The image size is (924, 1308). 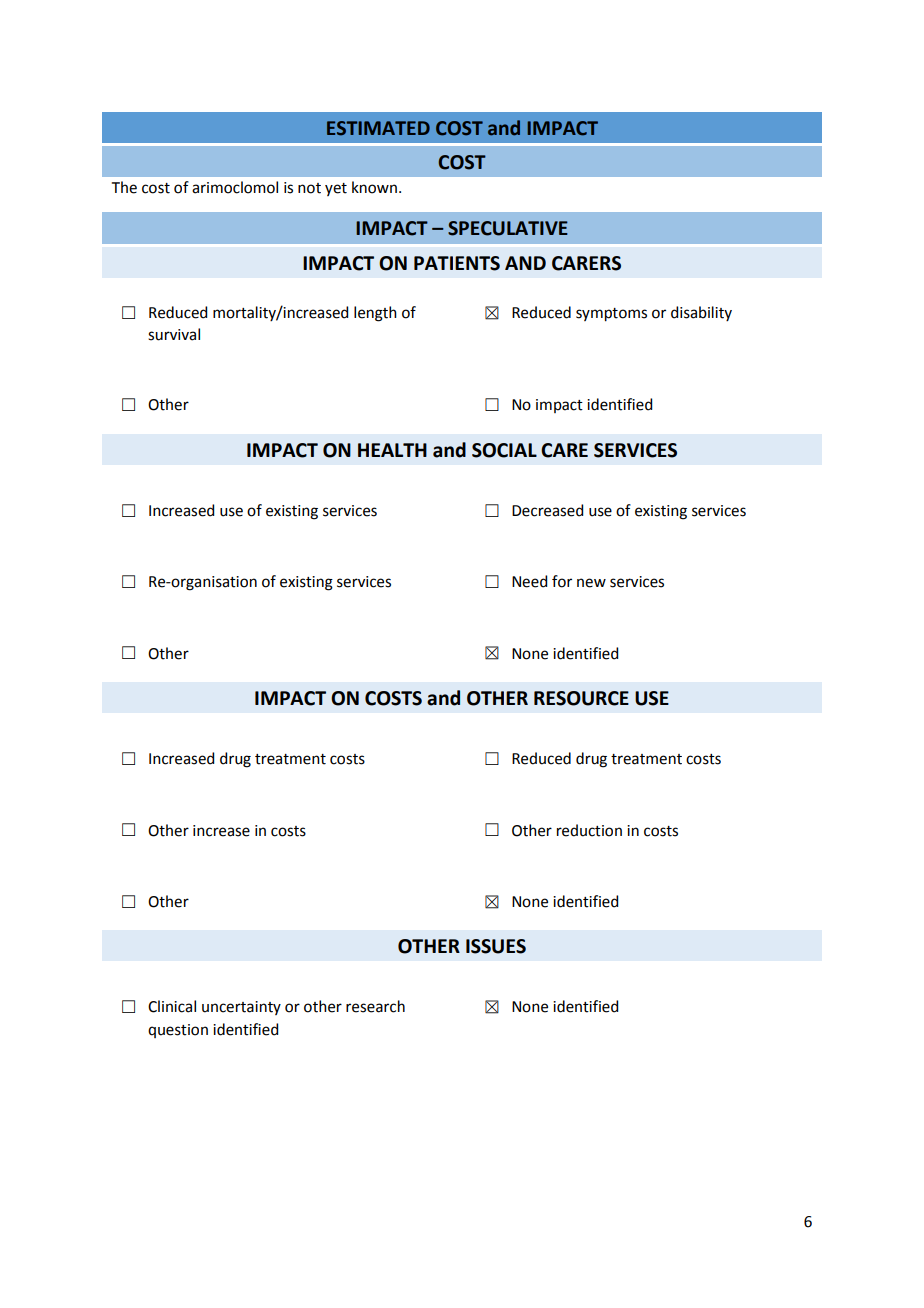 What do you see at coordinates (529, 581) in the image?
I see `Need` at bounding box center [529, 581].
